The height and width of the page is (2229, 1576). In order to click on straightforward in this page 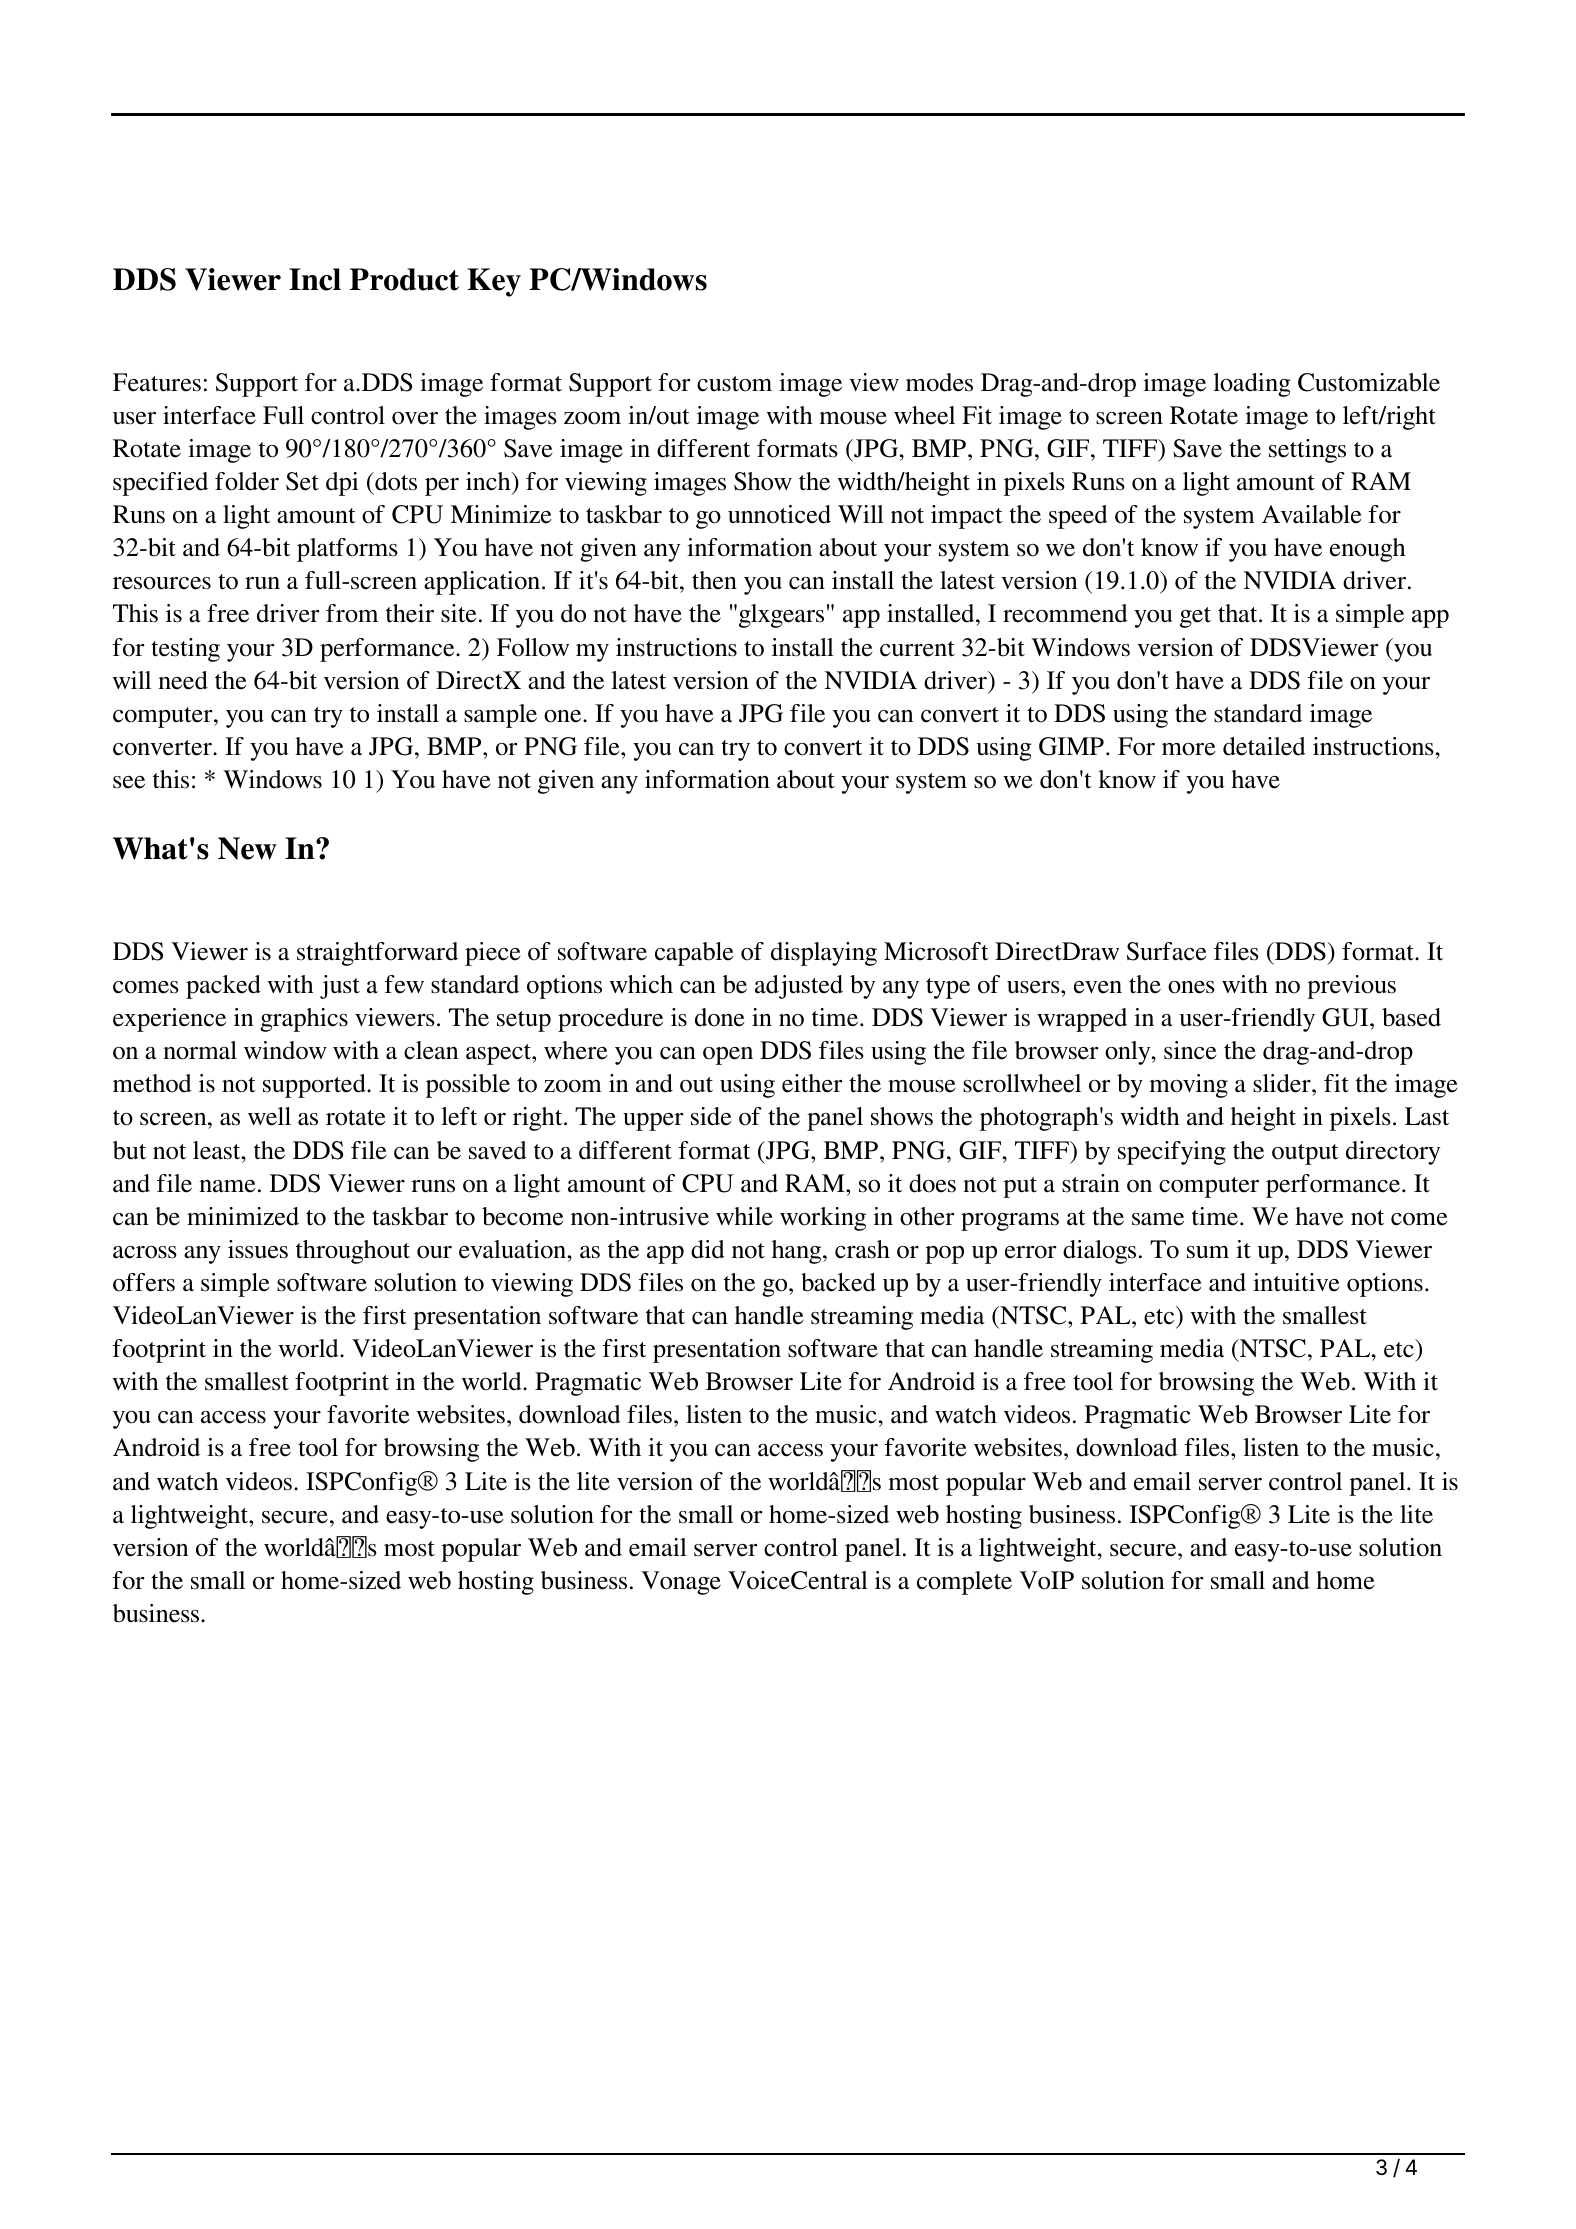, I will do `click(377, 954)`.
